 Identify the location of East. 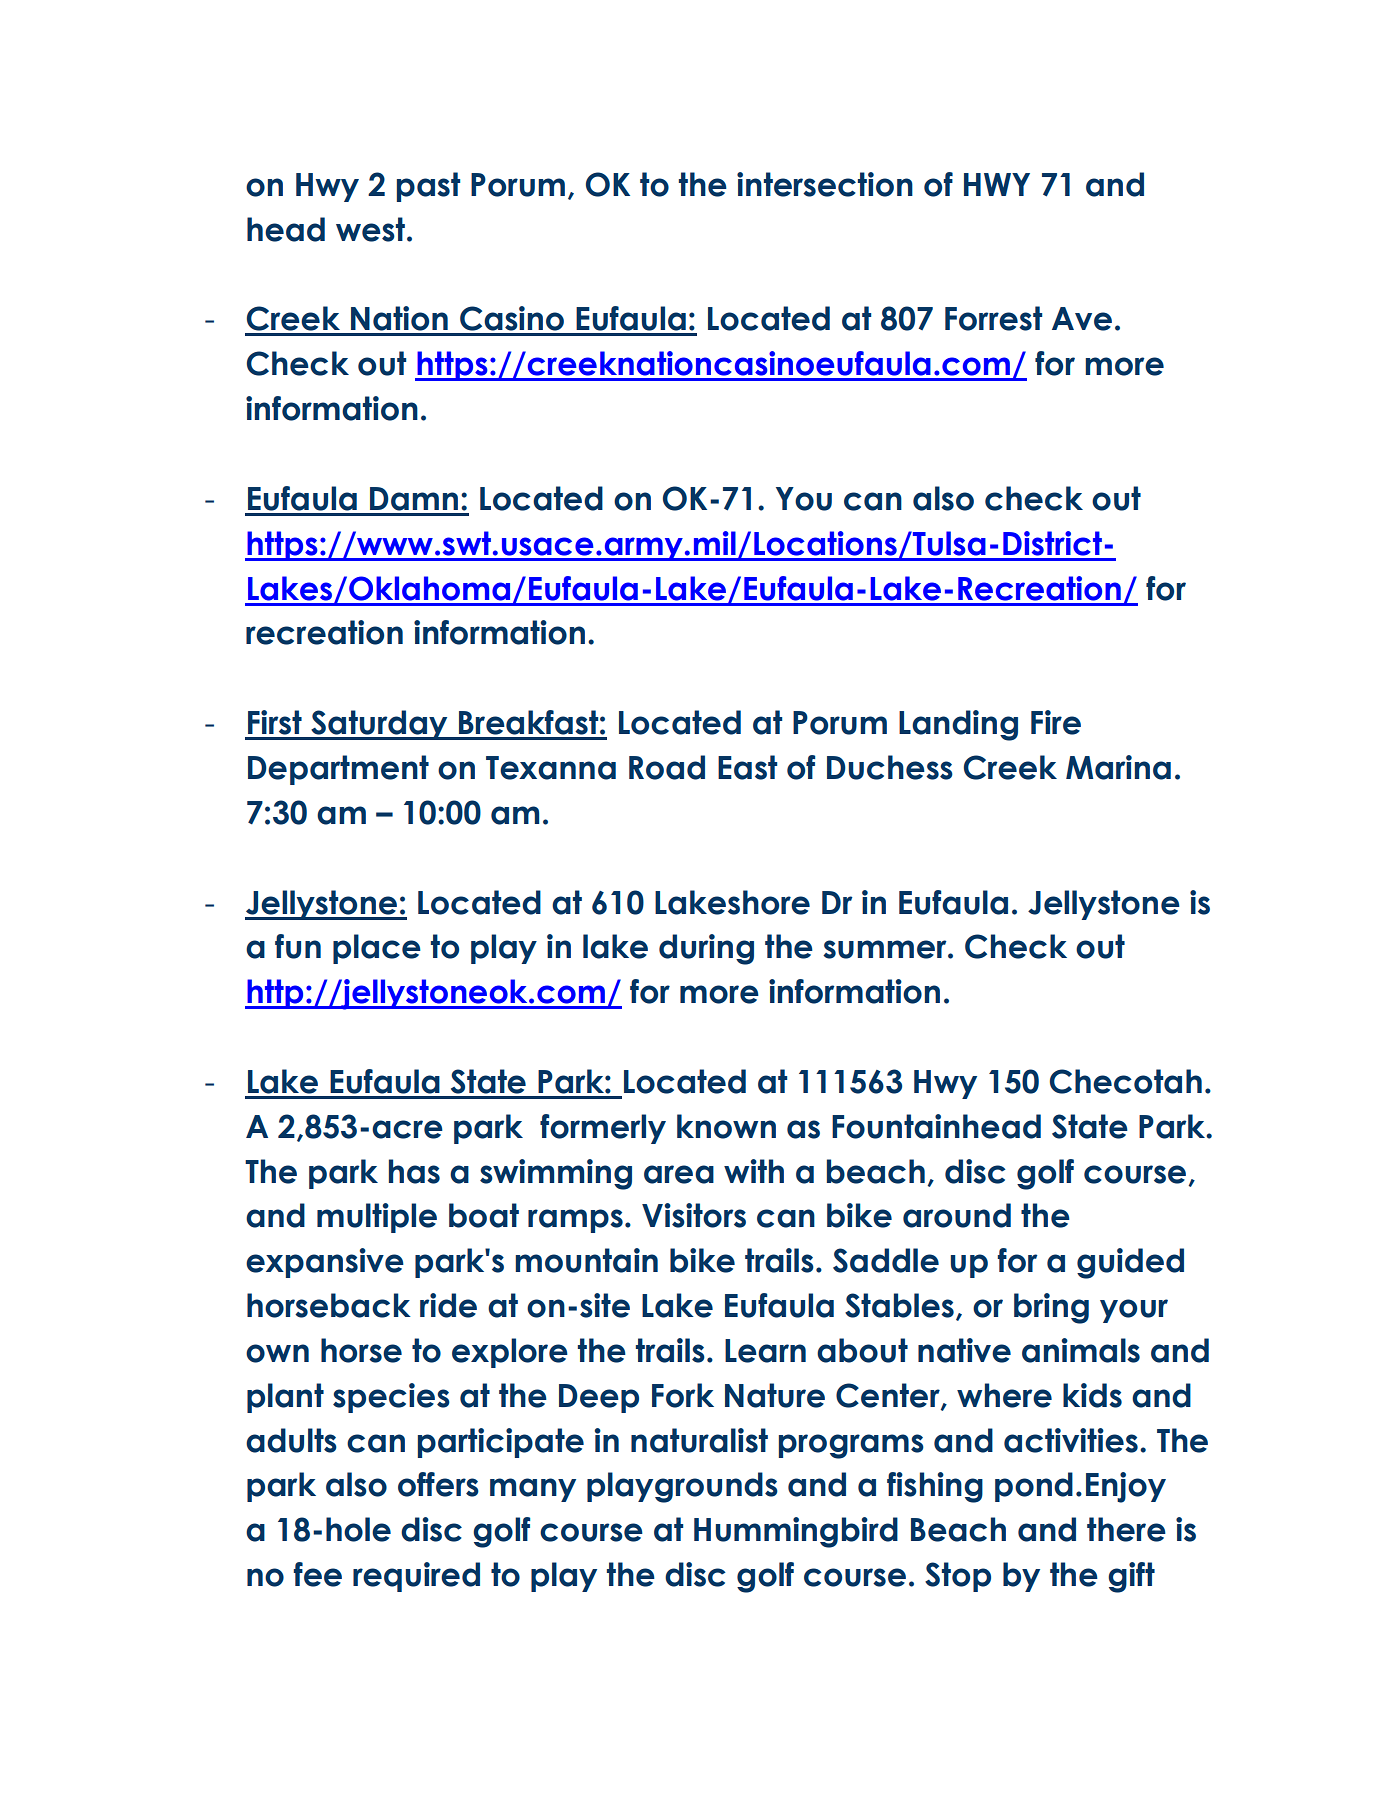
(747, 767).
